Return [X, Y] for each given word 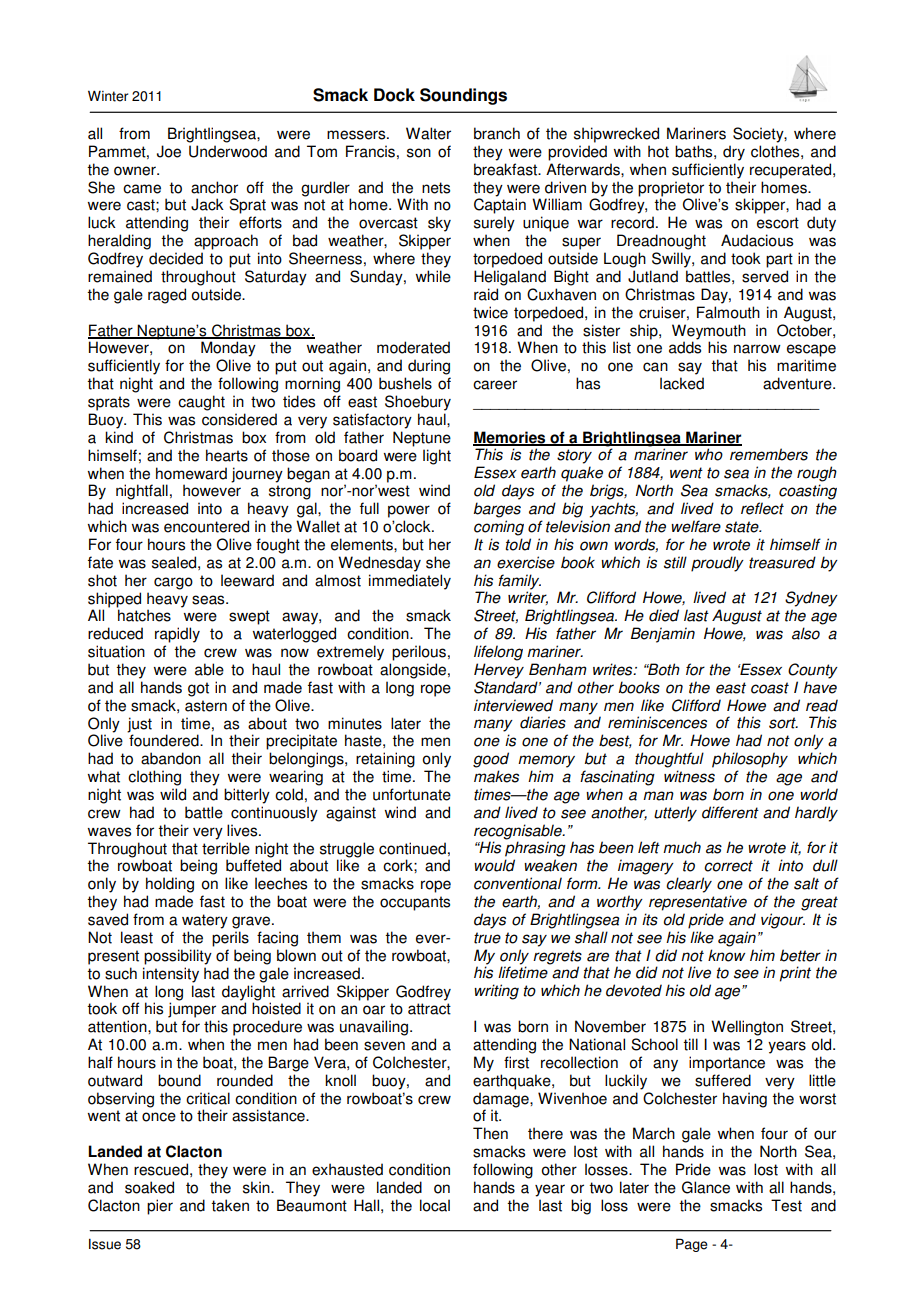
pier [160, 1207]
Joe [169, 151]
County [813, 671]
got [198, 689]
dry [734, 153]
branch [497, 133]
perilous [419, 653]
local [435, 1205]
